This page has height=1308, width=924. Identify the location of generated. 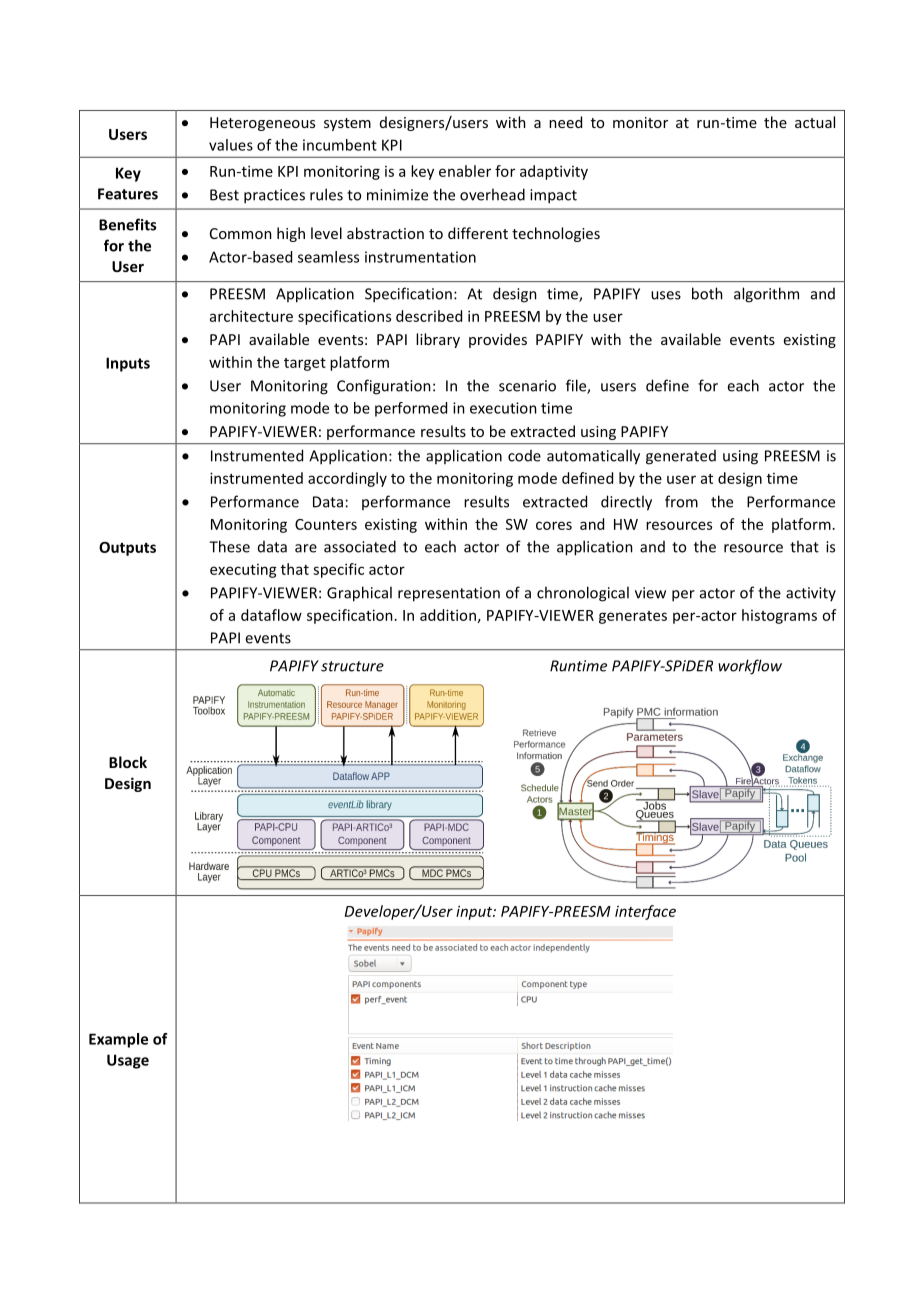
(681, 457).
